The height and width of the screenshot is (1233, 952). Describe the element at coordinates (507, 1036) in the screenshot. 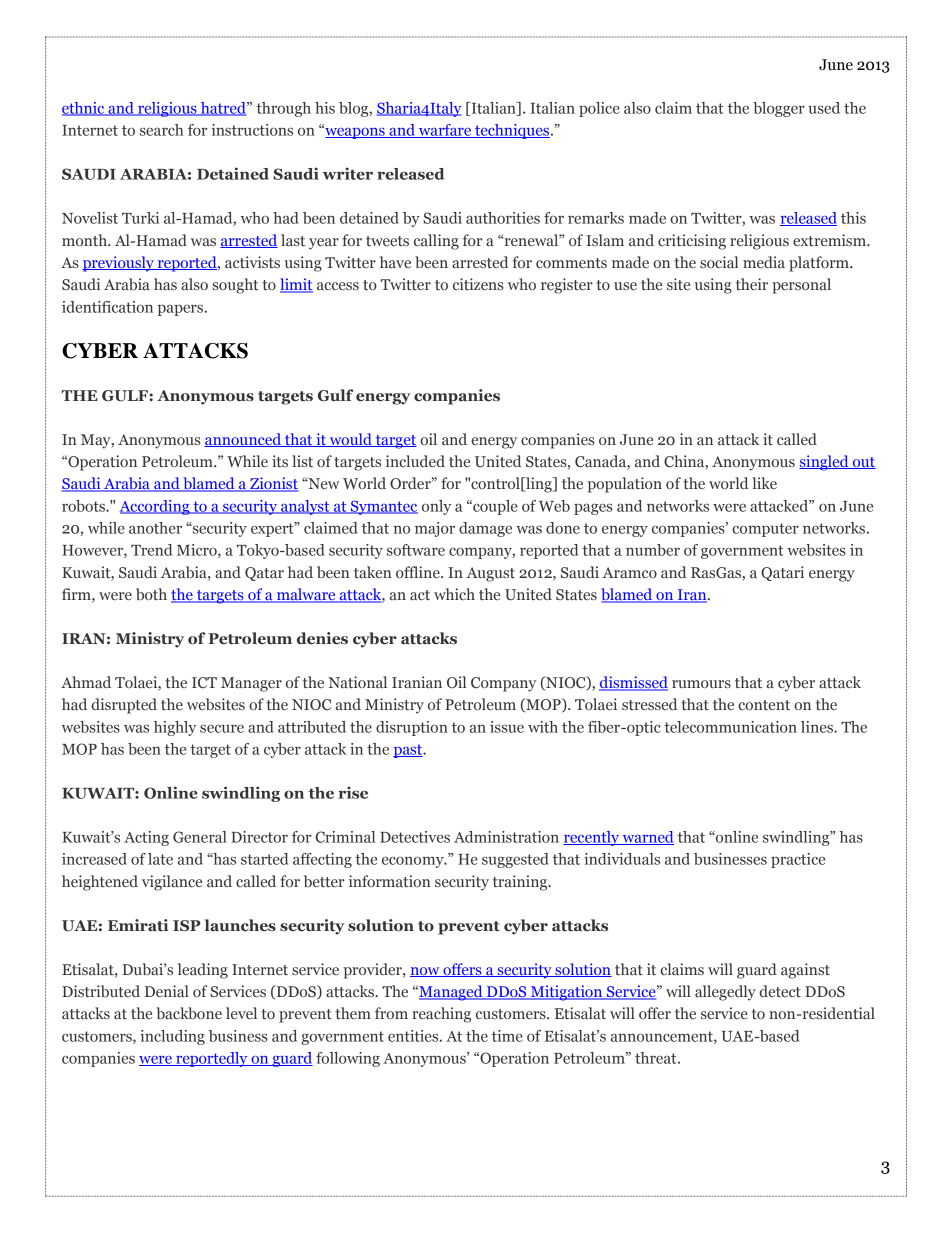

I see `time` at that location.
